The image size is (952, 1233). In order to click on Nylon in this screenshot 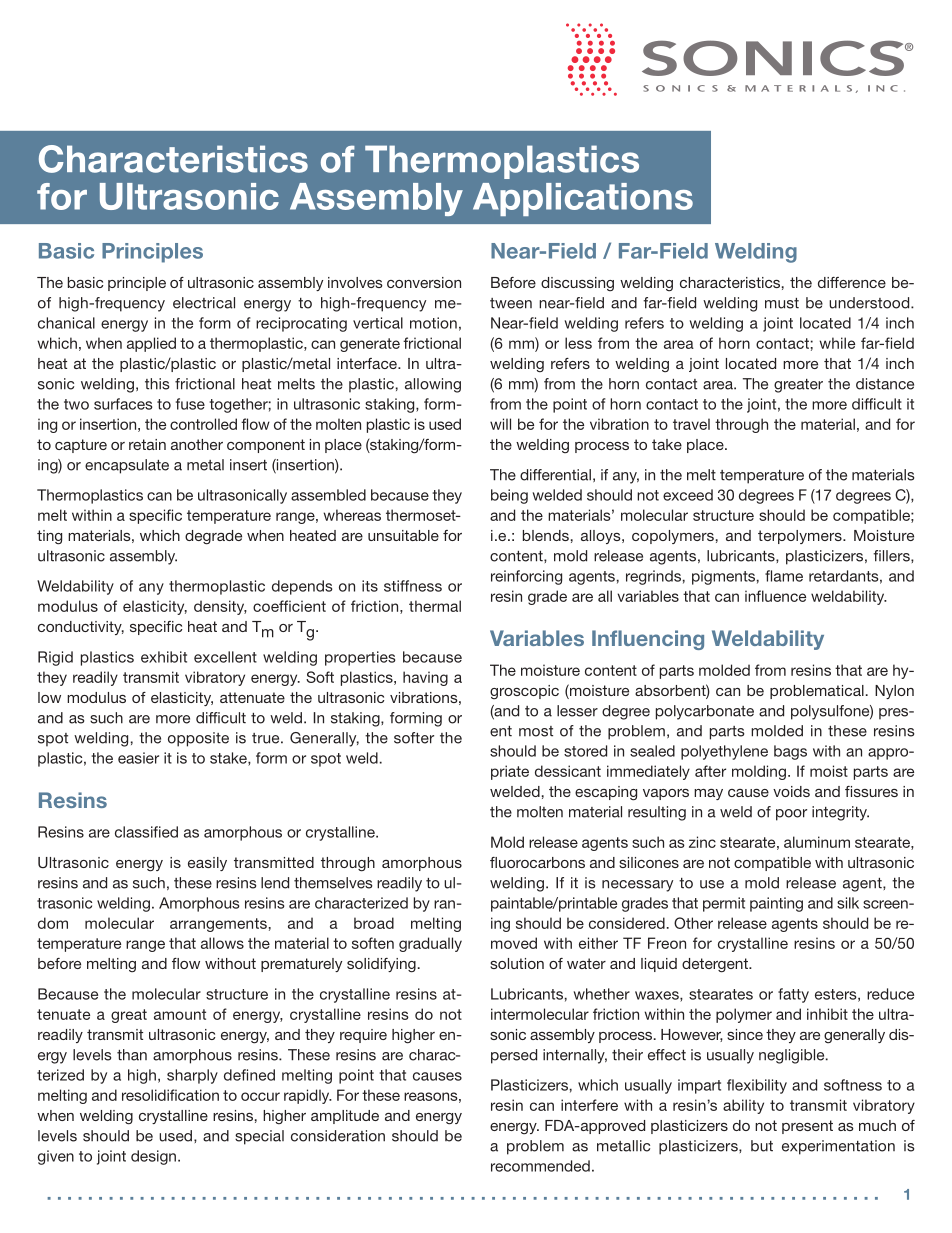, I will do `click(894, 692)`.
